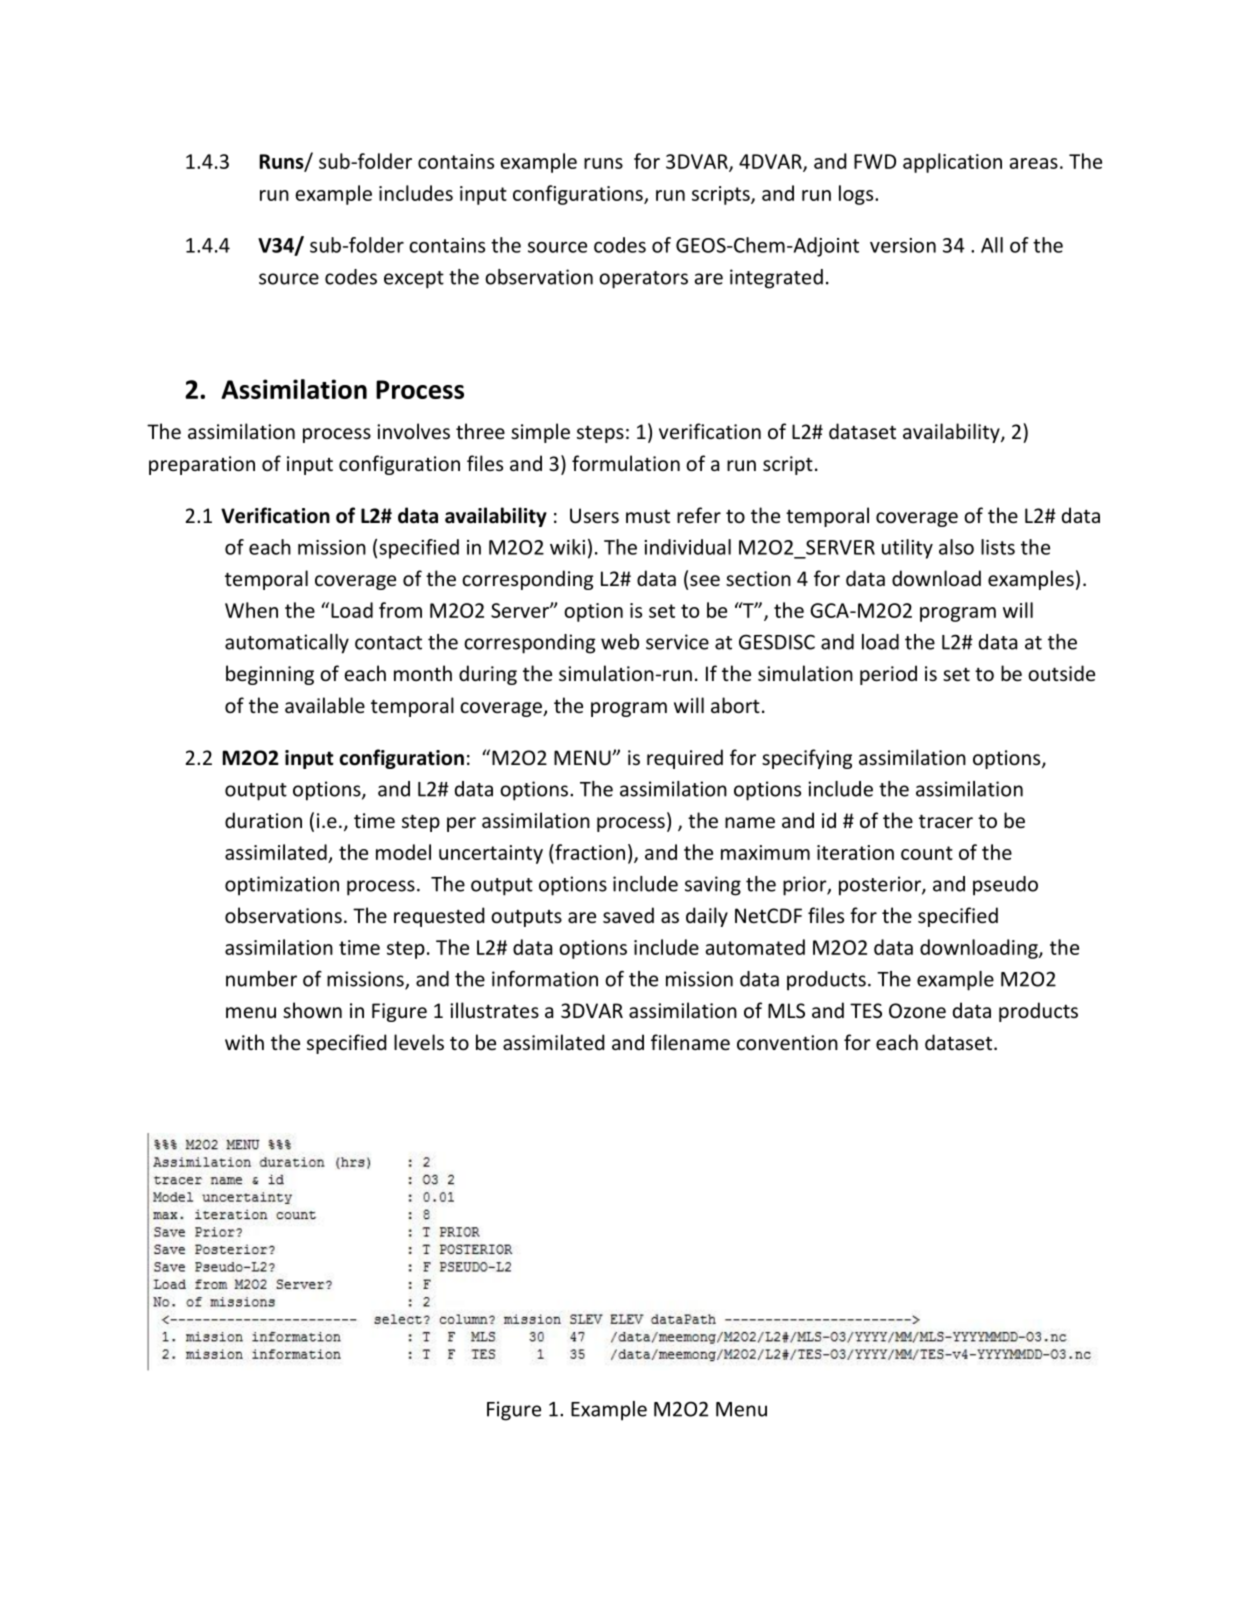  What do you see at coordinates (776, 279) in the page?
I see `integrated` at bounding box center [776, 279].
